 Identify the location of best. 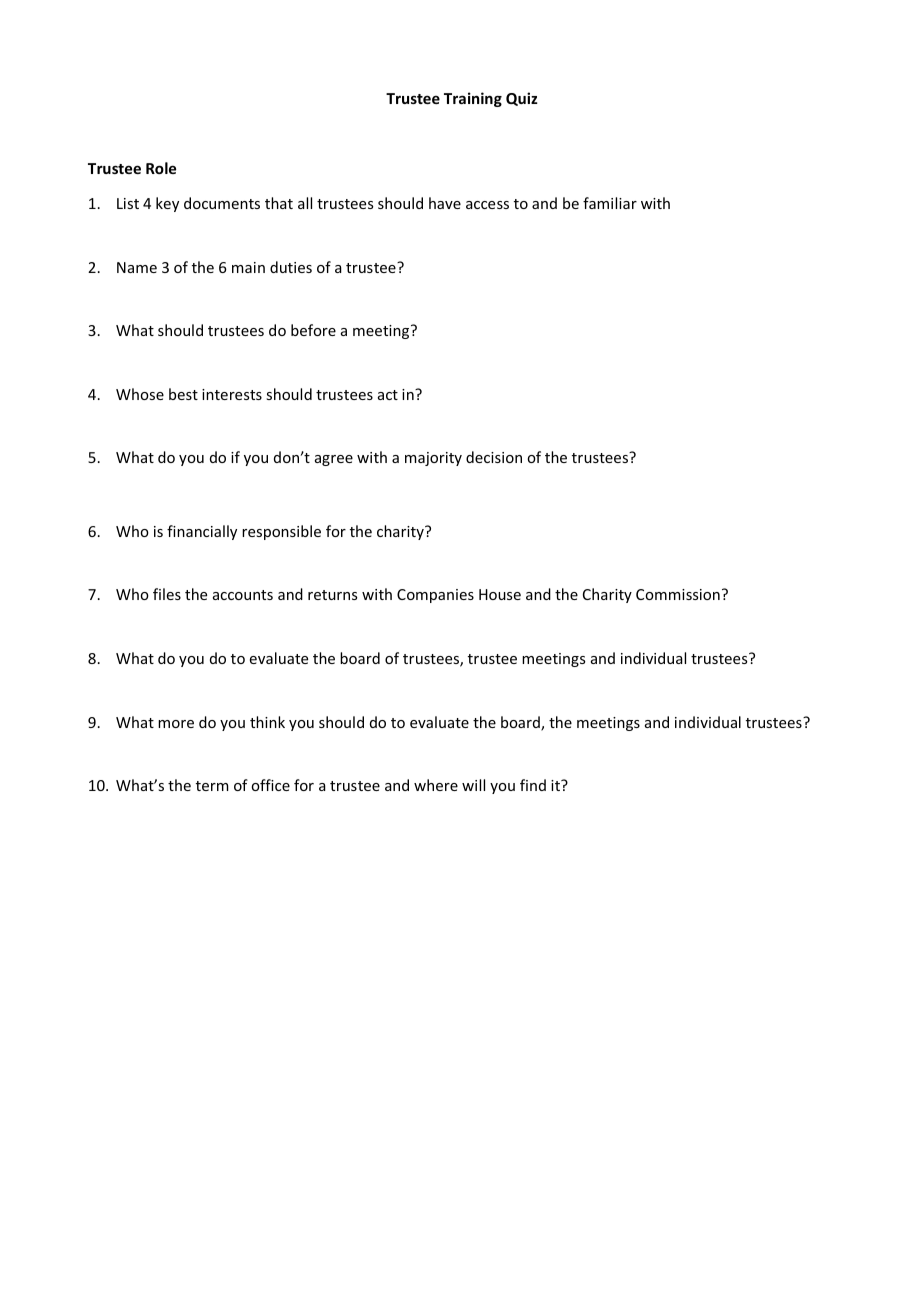
(183, 394).
